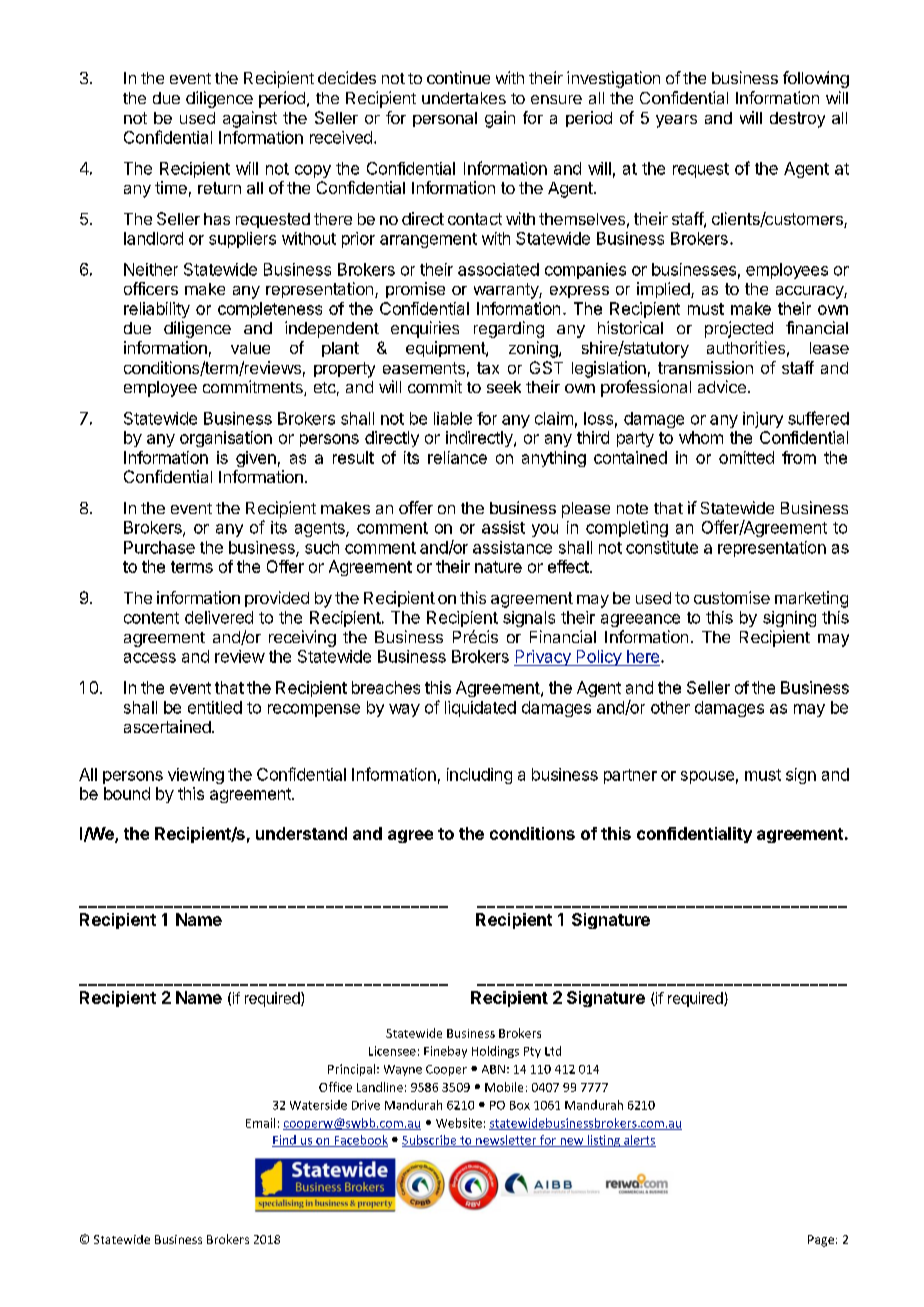 This screenshot has width=924, height=1307. What do you see at coordinates (479, 776) in the screenshot?
I see `including` at bounding box center [479, 776].
